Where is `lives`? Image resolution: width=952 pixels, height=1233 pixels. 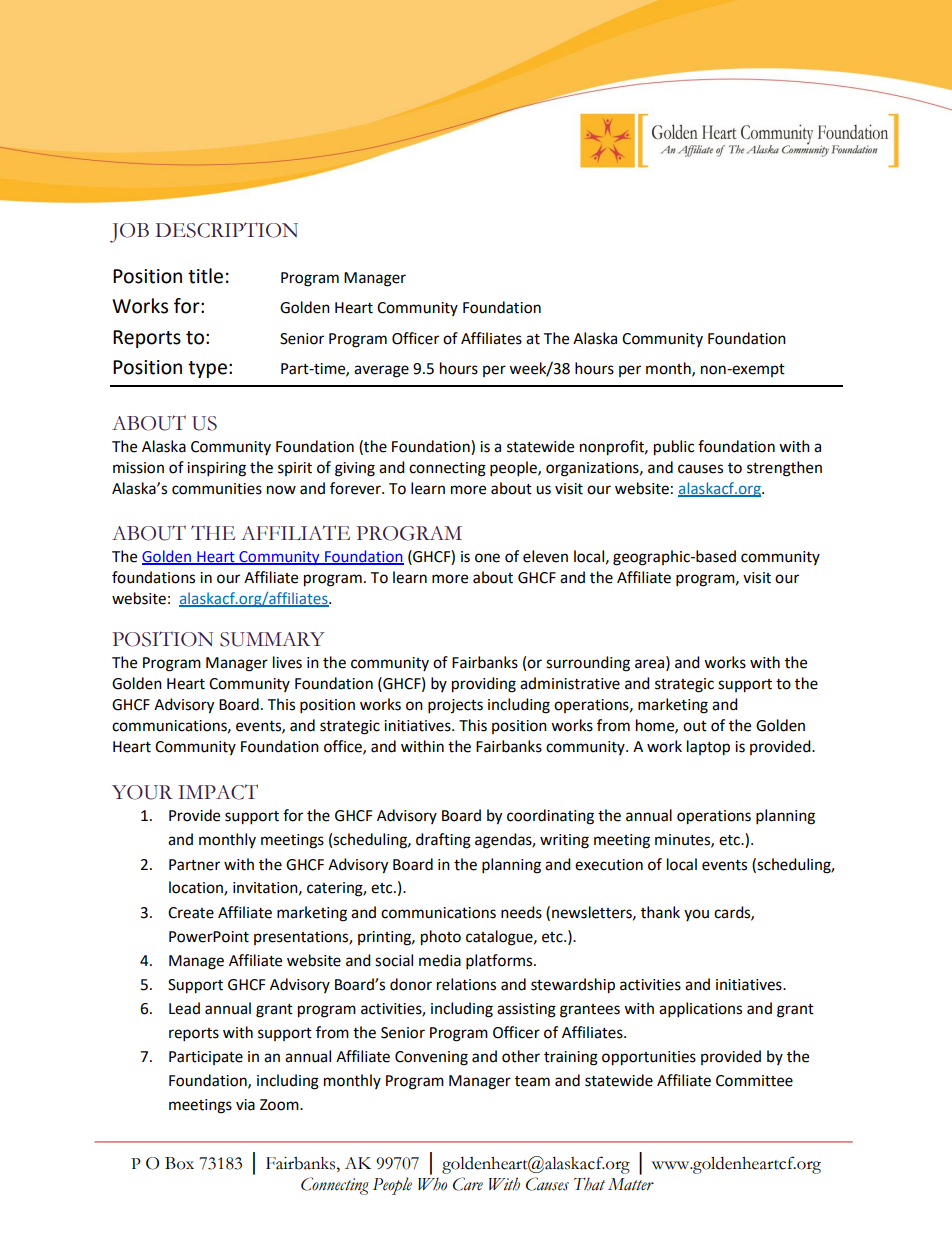 lives is located at coordinates (287, 662).
